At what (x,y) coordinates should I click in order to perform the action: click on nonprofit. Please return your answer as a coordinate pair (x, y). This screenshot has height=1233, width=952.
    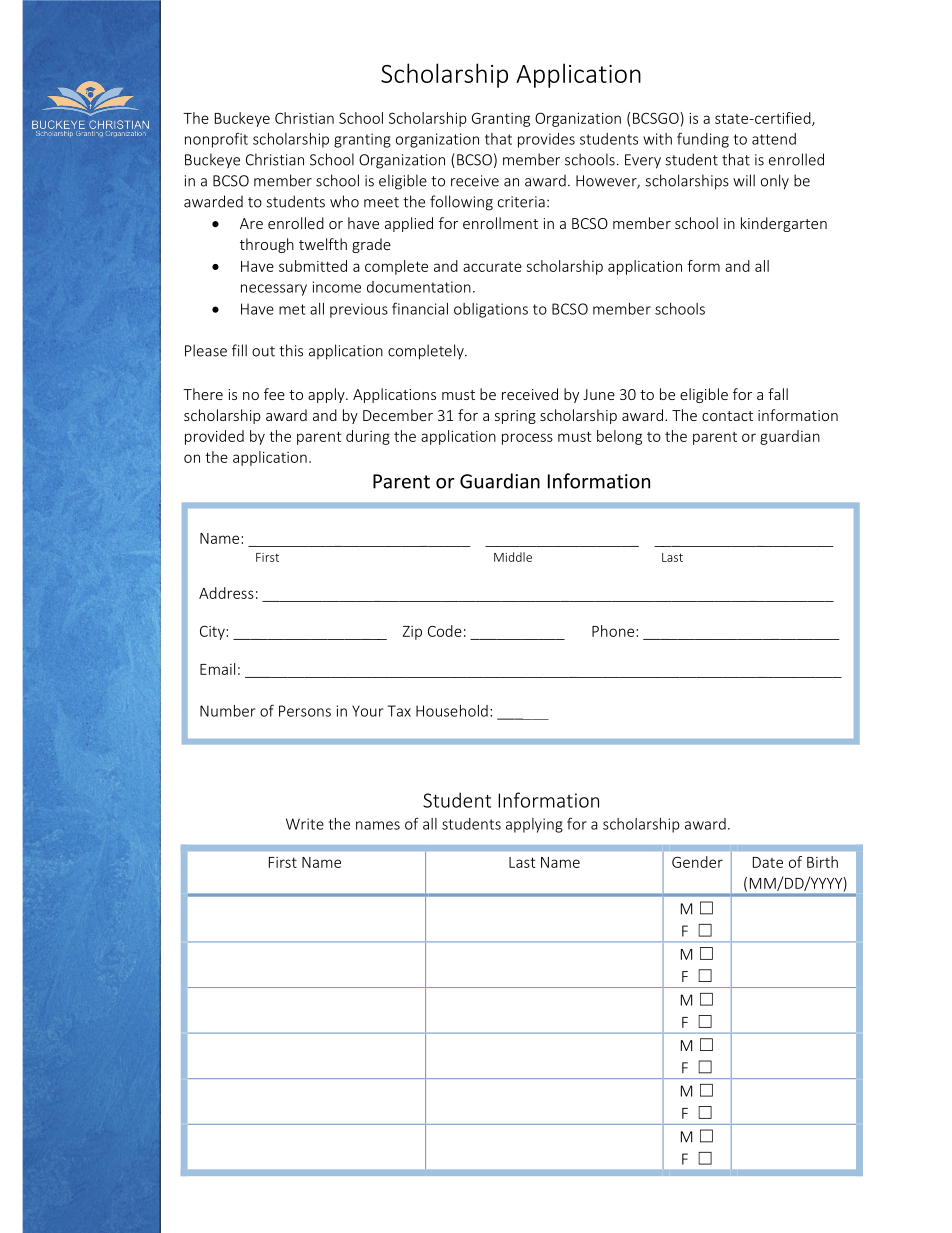
    Looking at the image, I should click on (216, 140).
